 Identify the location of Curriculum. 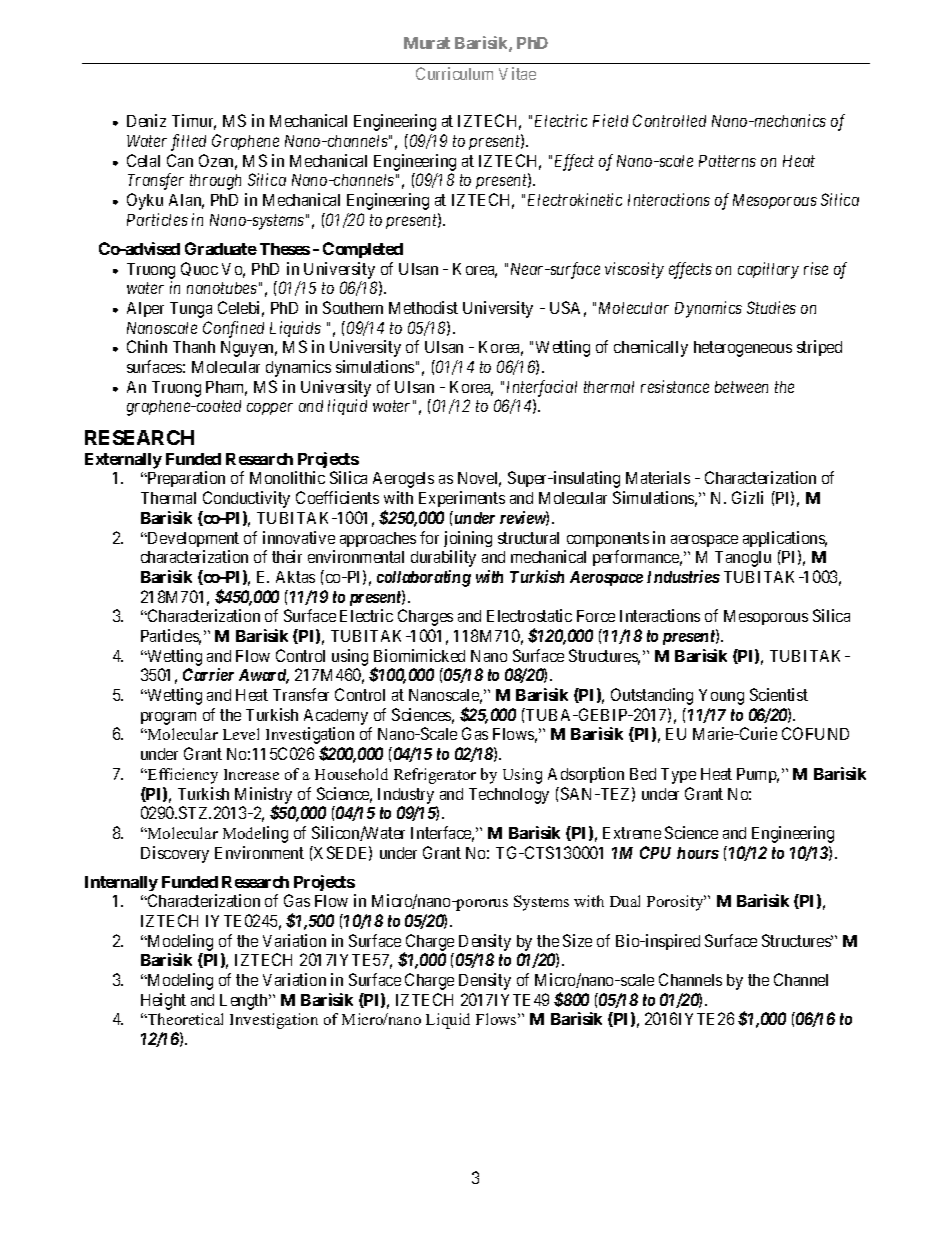
(454, 73).
